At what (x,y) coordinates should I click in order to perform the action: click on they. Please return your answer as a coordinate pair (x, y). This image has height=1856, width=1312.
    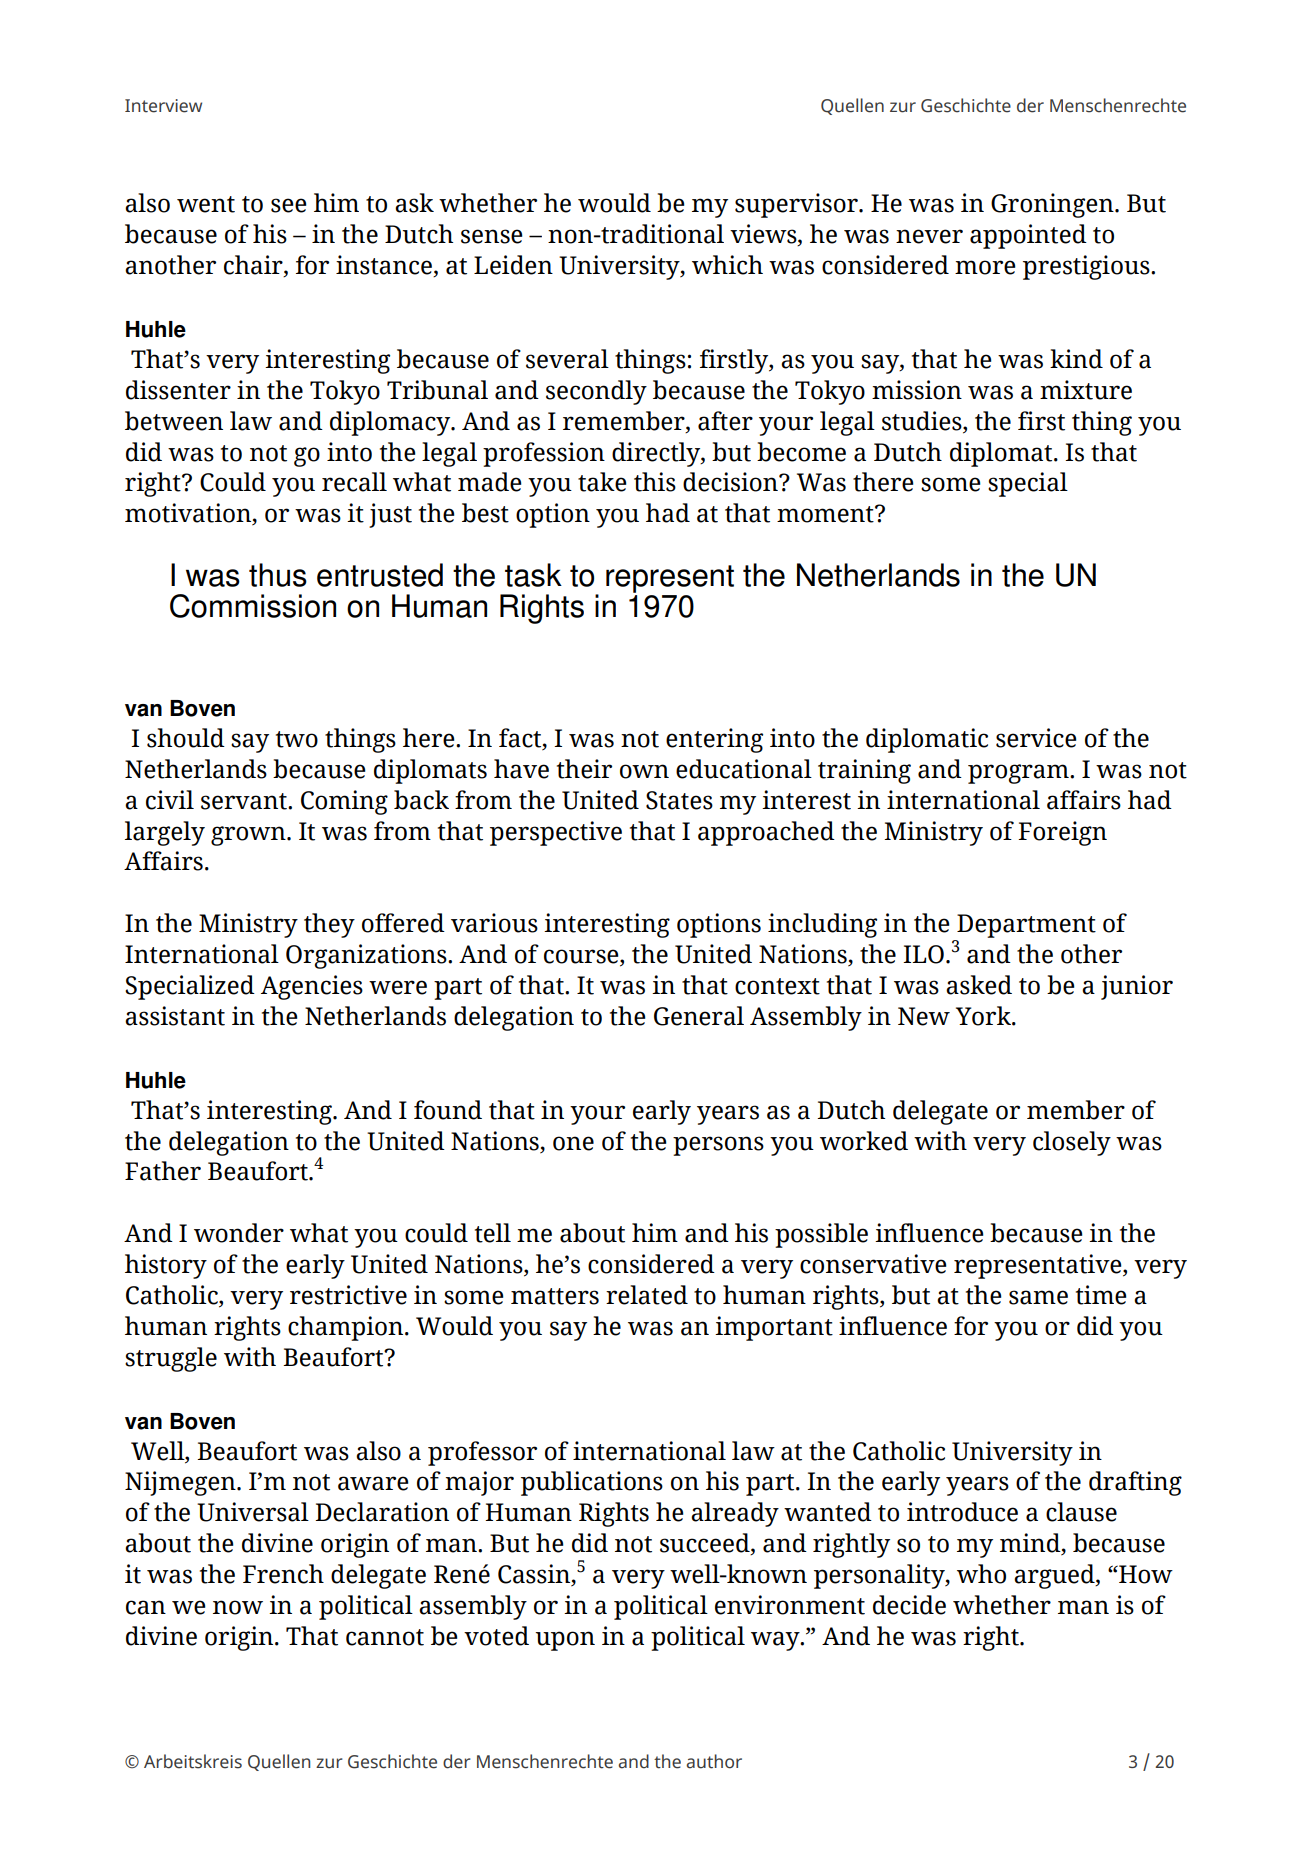
    Looking at the image, I should click on (329, 925).
